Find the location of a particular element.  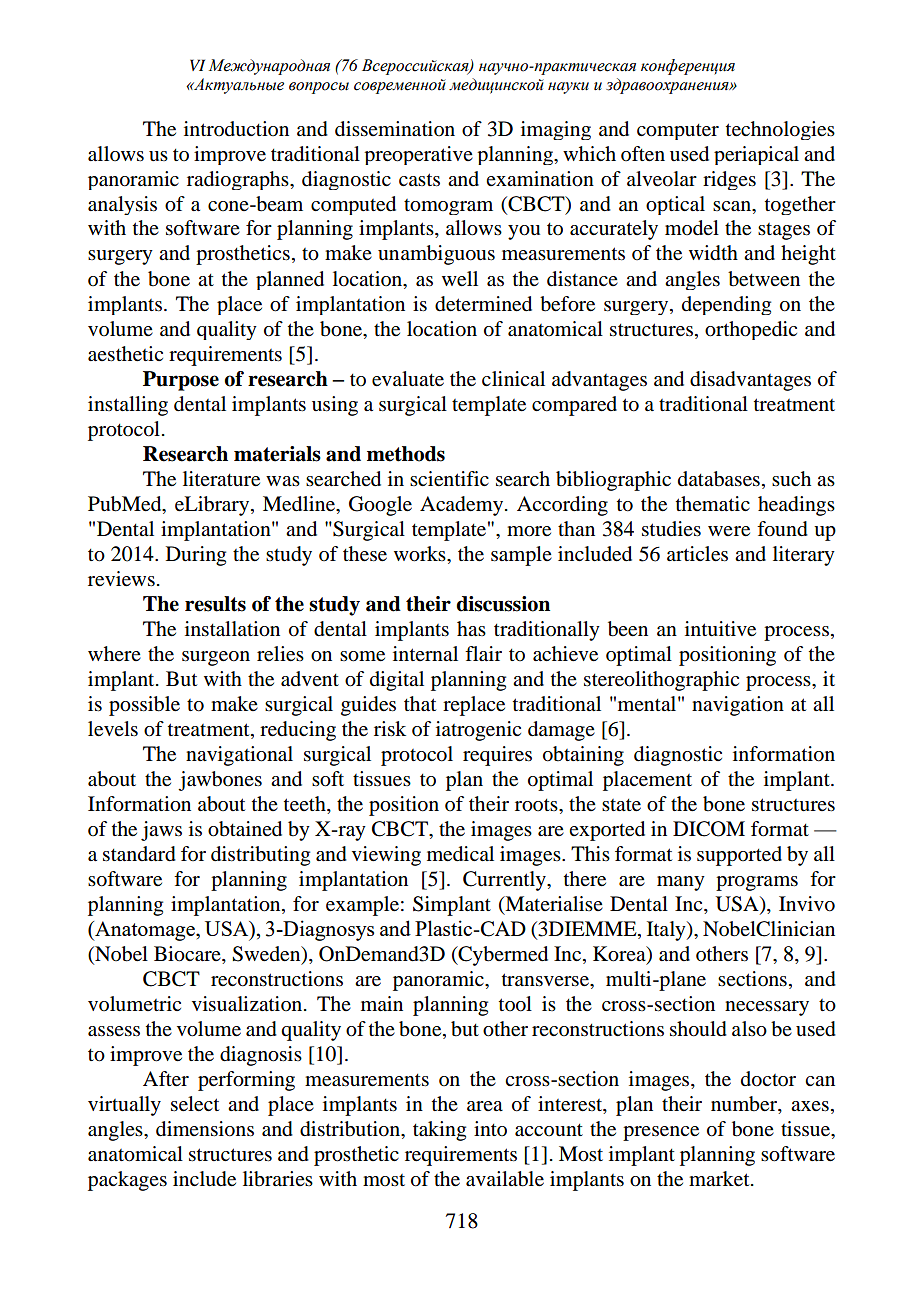

taking is located at coordinates (439, 1131).
